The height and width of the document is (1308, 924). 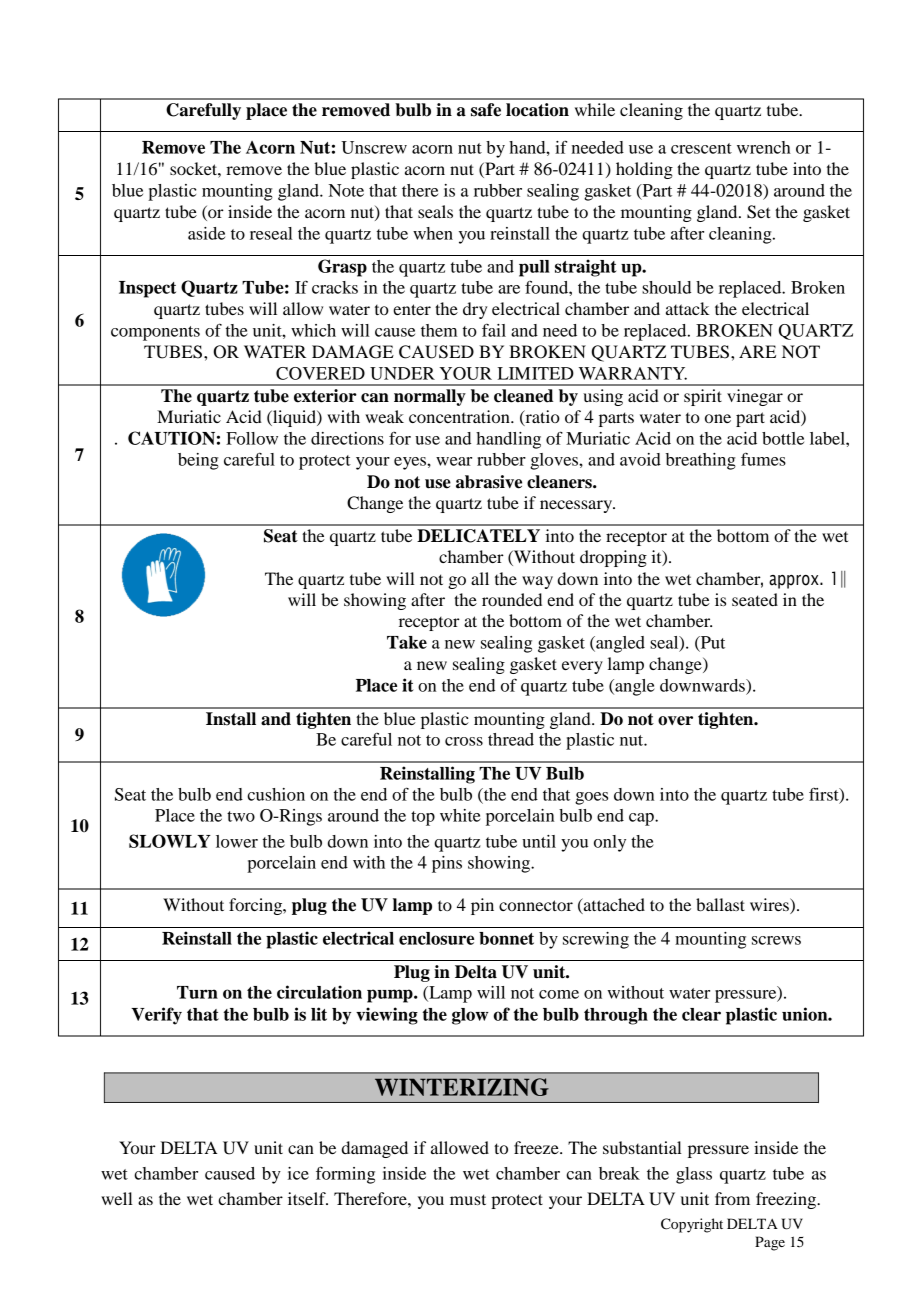 I want to click on every, so click(x=582, y=667).
